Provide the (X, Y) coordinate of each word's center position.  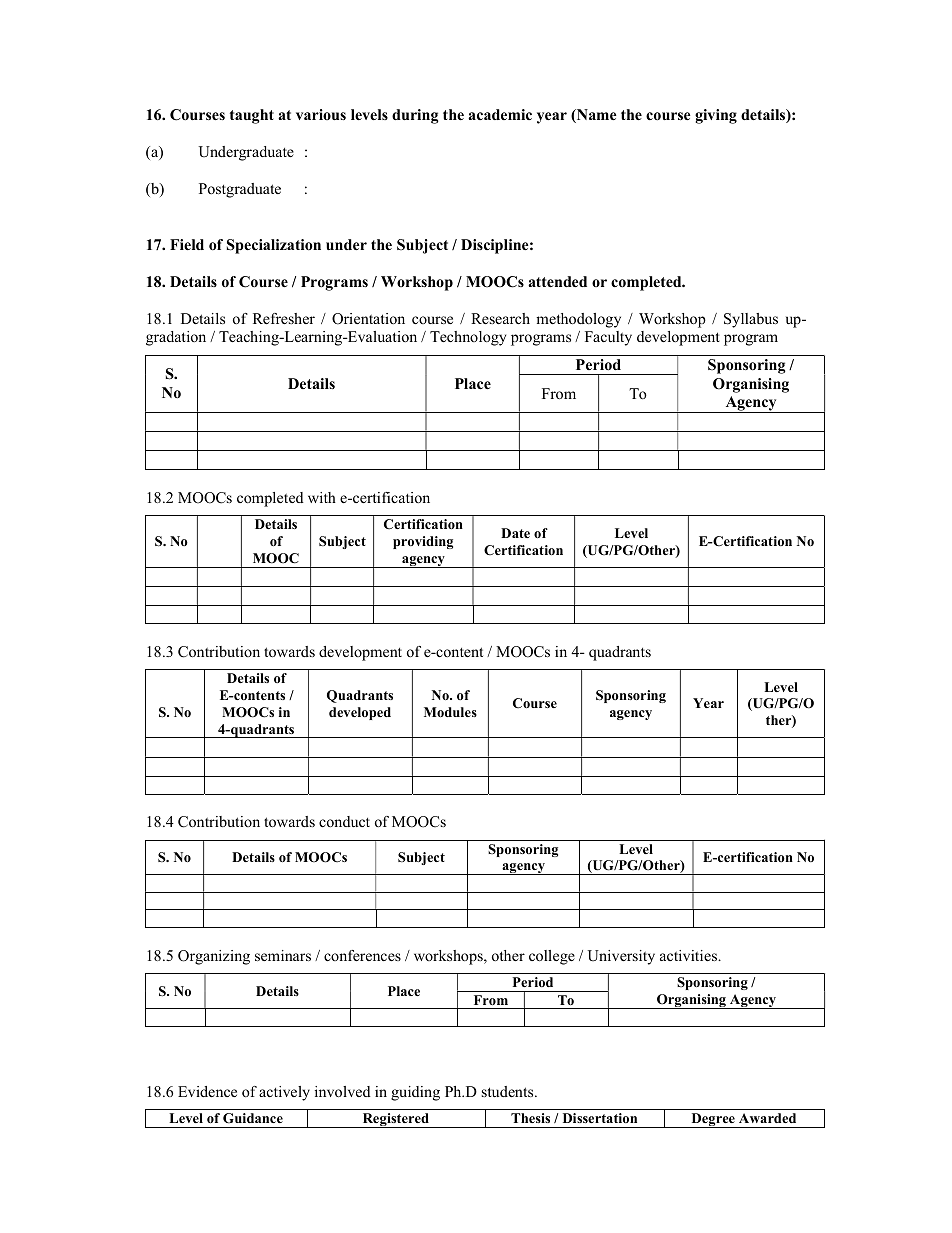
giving (716, 116)
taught (252, 116)
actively (284, 1093)
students (509, 1091)
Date (515, 533)
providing (423, 542)
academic (500, 114)
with (322, 497)
